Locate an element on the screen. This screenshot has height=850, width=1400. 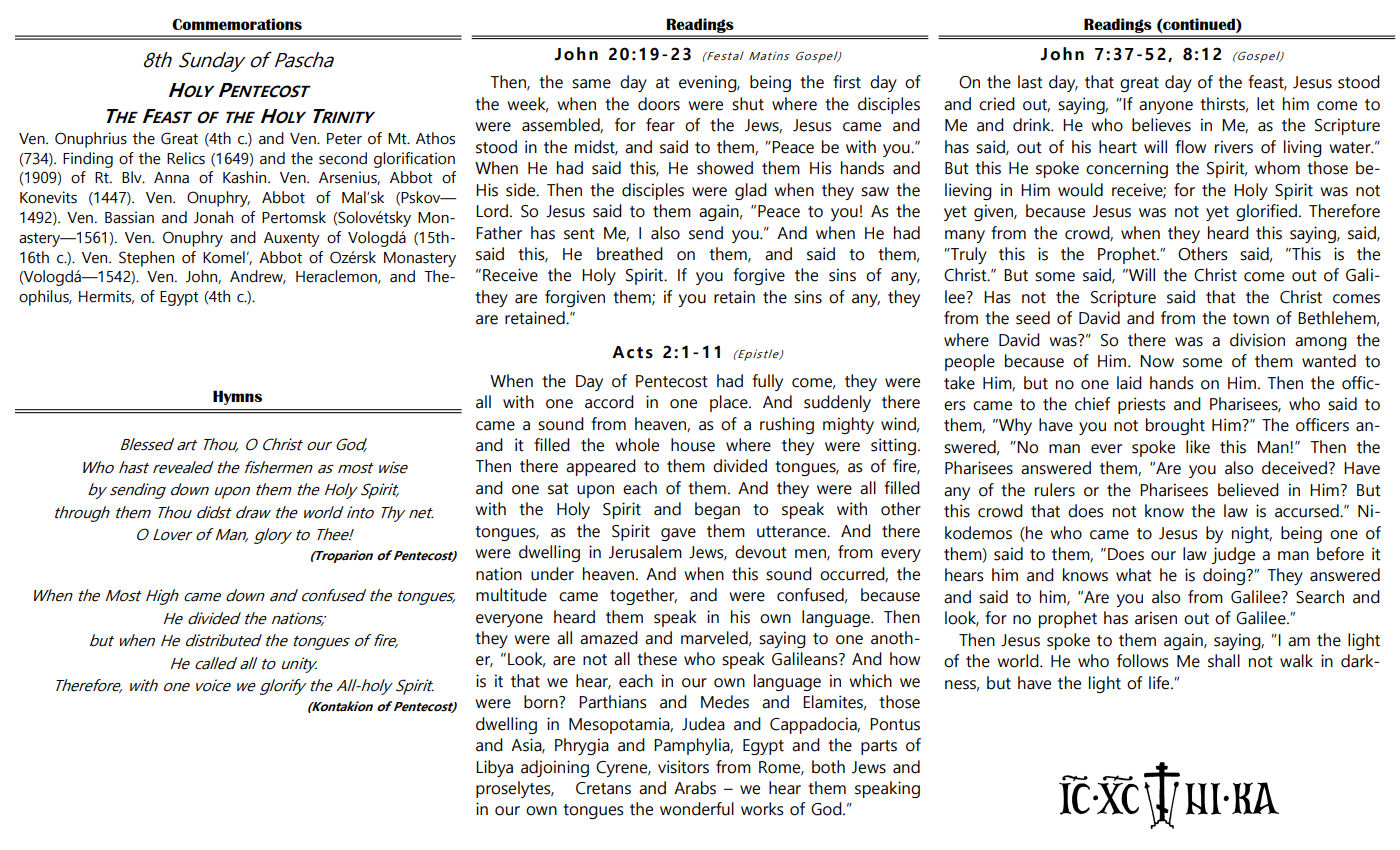
Hymns is located at coordinates (237, 397).
